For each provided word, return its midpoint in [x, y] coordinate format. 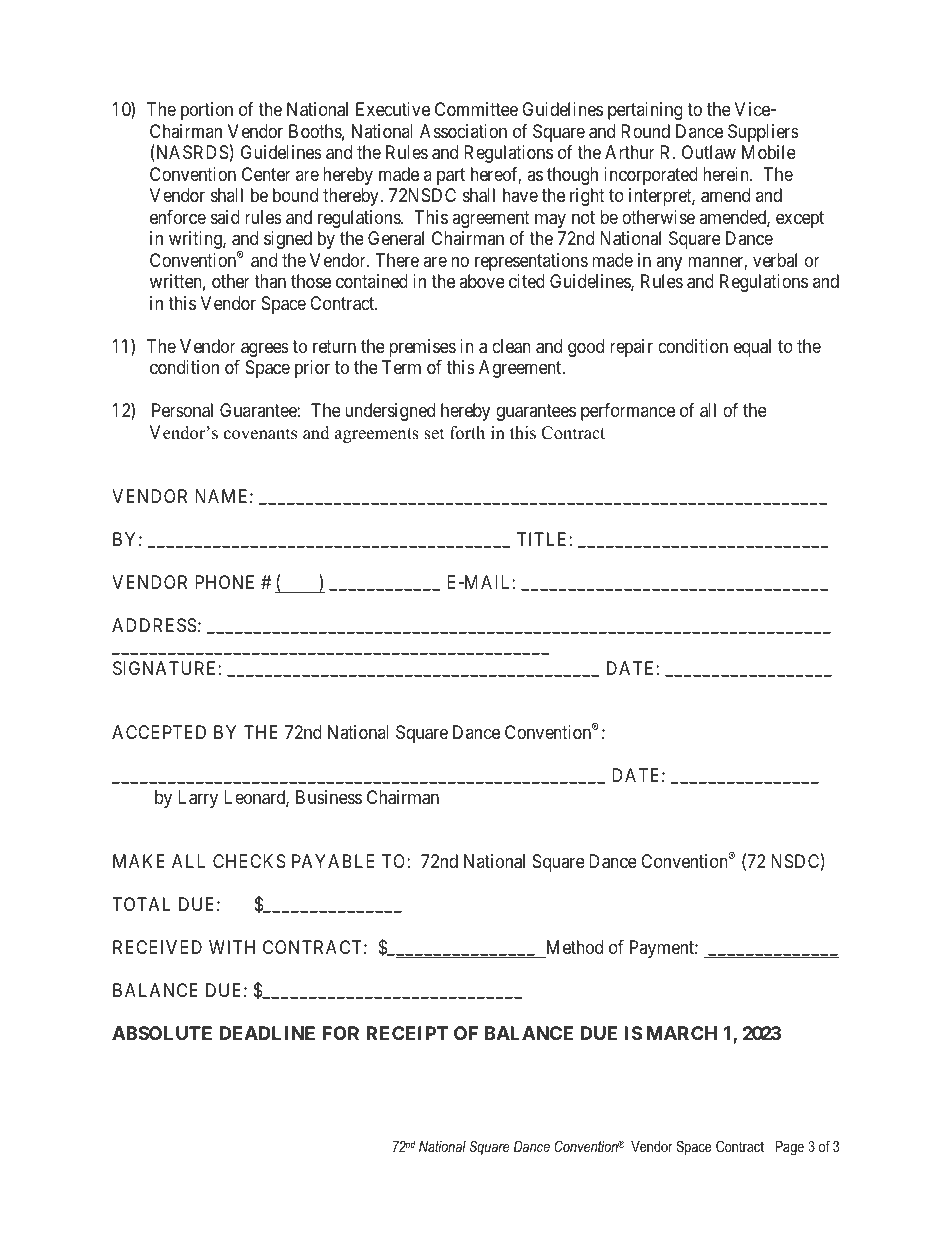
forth [467, 433]
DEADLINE [267, 1033]
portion [207, 111]
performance [628, 412]
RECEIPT [407, 1033]
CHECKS [249, 861]
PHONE [224, 582]
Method [575, 947]
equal [752, 348]
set [434, 434]
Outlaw [709, 152]
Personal [182, 410]
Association [463, 131]
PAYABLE [333, 861]
